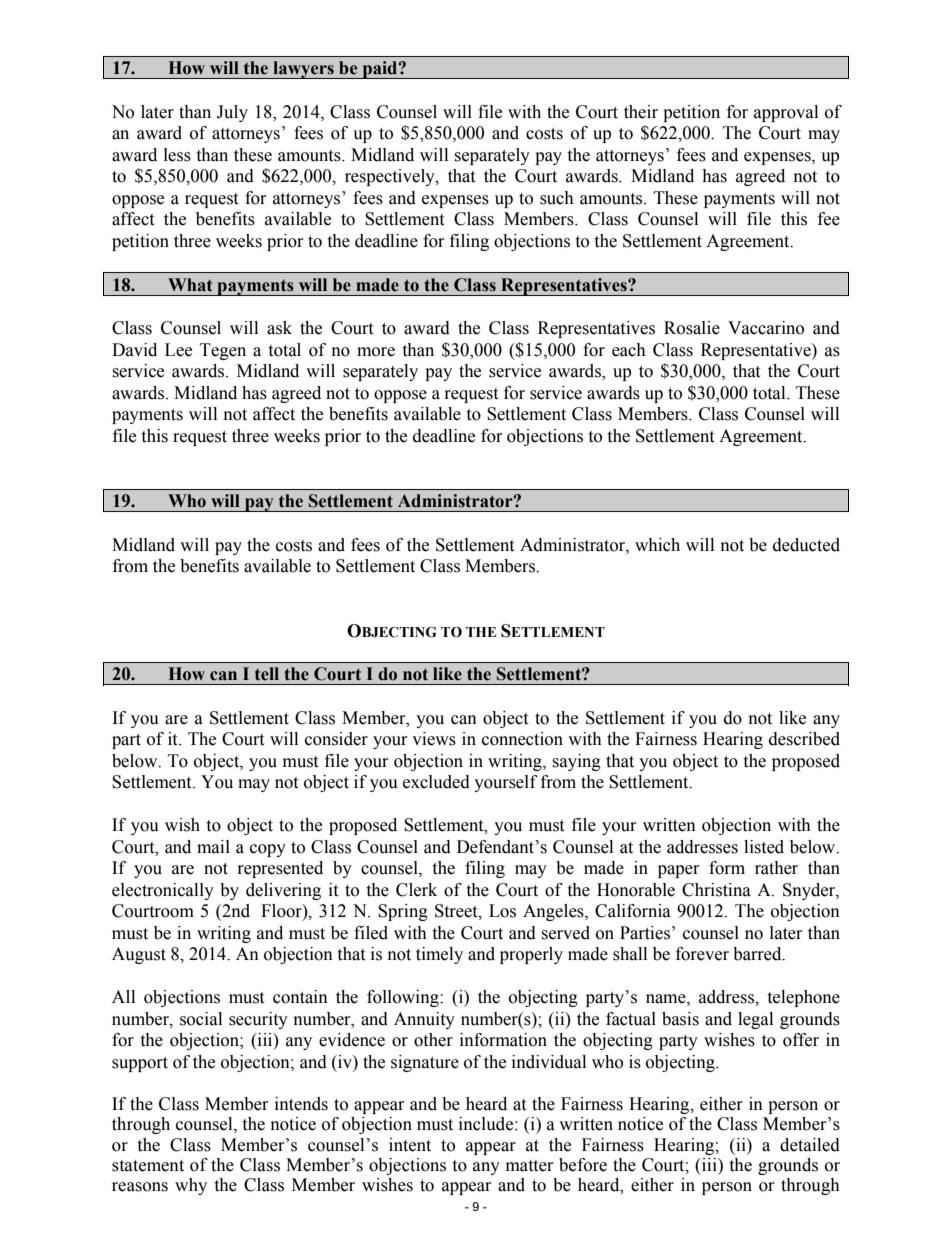 The image size is (952, 1233). Describe the element at coordinates (191, 1186) in the image. I see `why` at that location.
